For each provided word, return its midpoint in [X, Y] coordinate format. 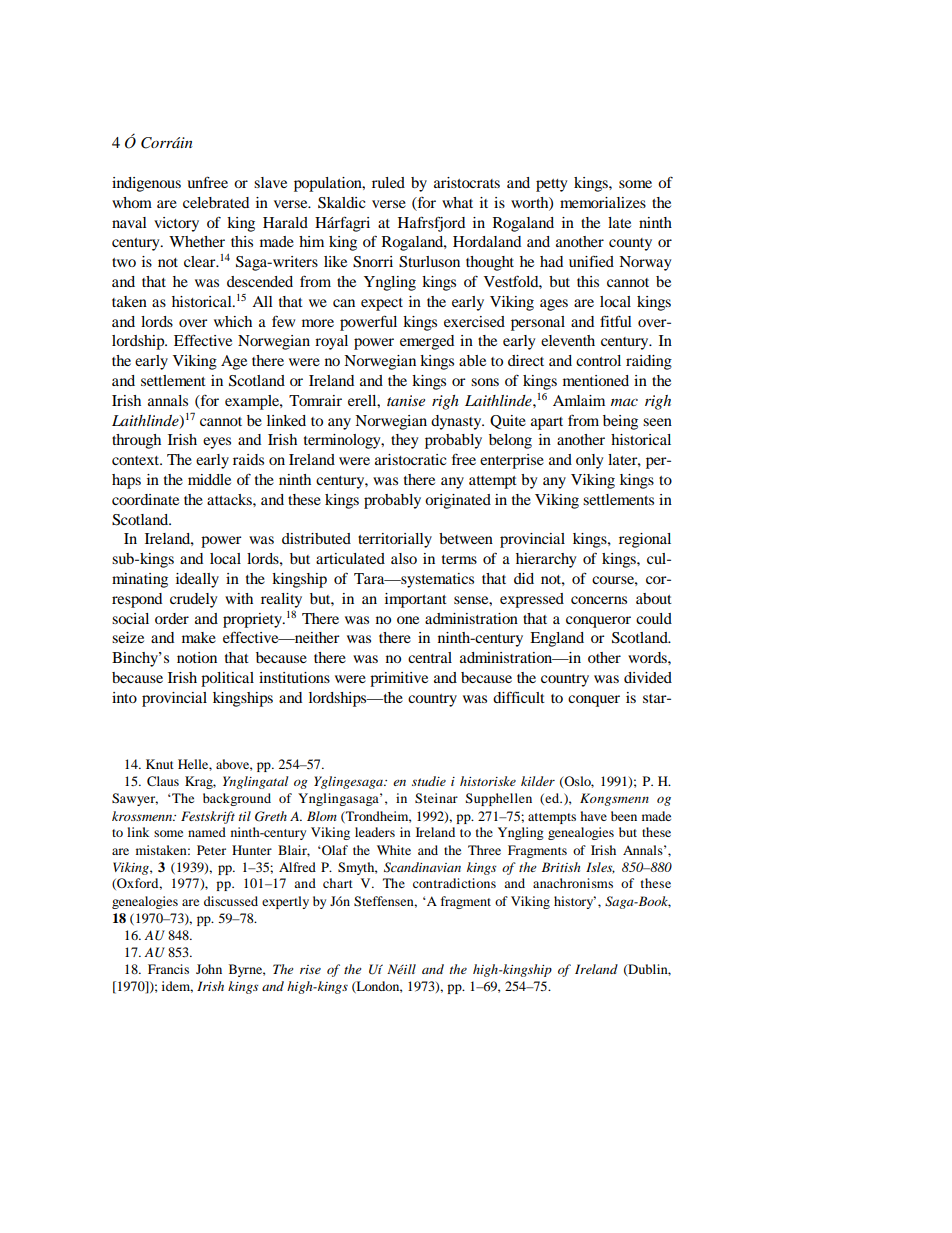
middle [209, 479]
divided [648, 677]
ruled [388, 182]
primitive [399, 679]
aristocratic [410, 459]
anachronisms [573, 883]
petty [551, 185]
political [227, 679]
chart [338, 883]
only [589, 461]
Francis [168, 969]
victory [176, 224]
